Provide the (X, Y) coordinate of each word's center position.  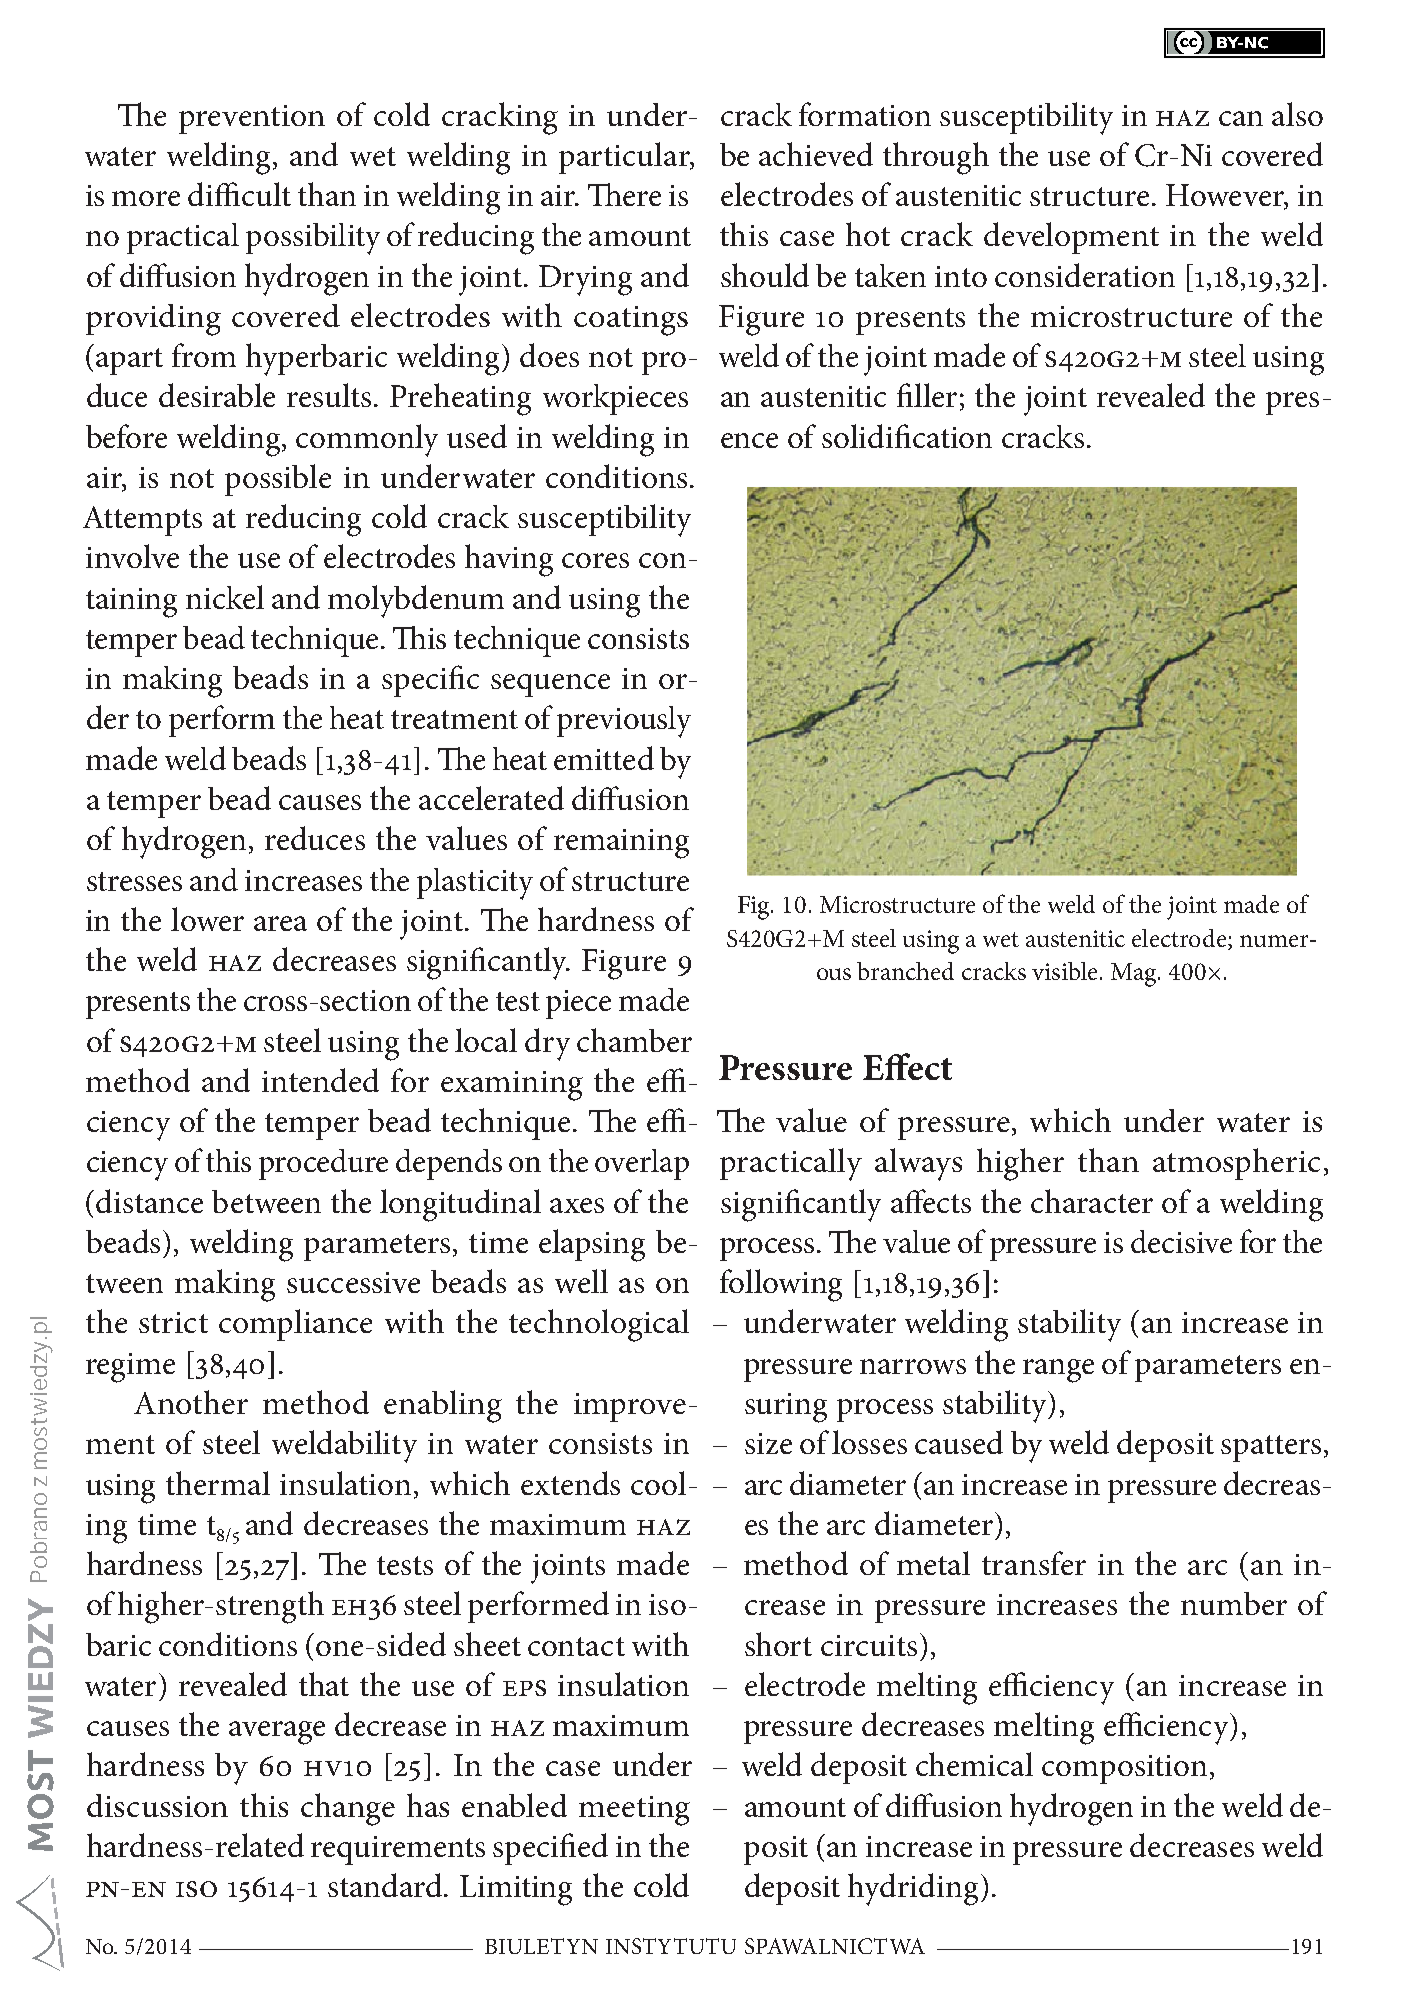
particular (625, 158)
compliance (295, 1325)
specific (430, 681)
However (1226, 196)
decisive (1181, 1241)
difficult (239, 194)
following (781, 1285)
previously (624, 722)
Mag (1135, 975)
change (348, 1809)
